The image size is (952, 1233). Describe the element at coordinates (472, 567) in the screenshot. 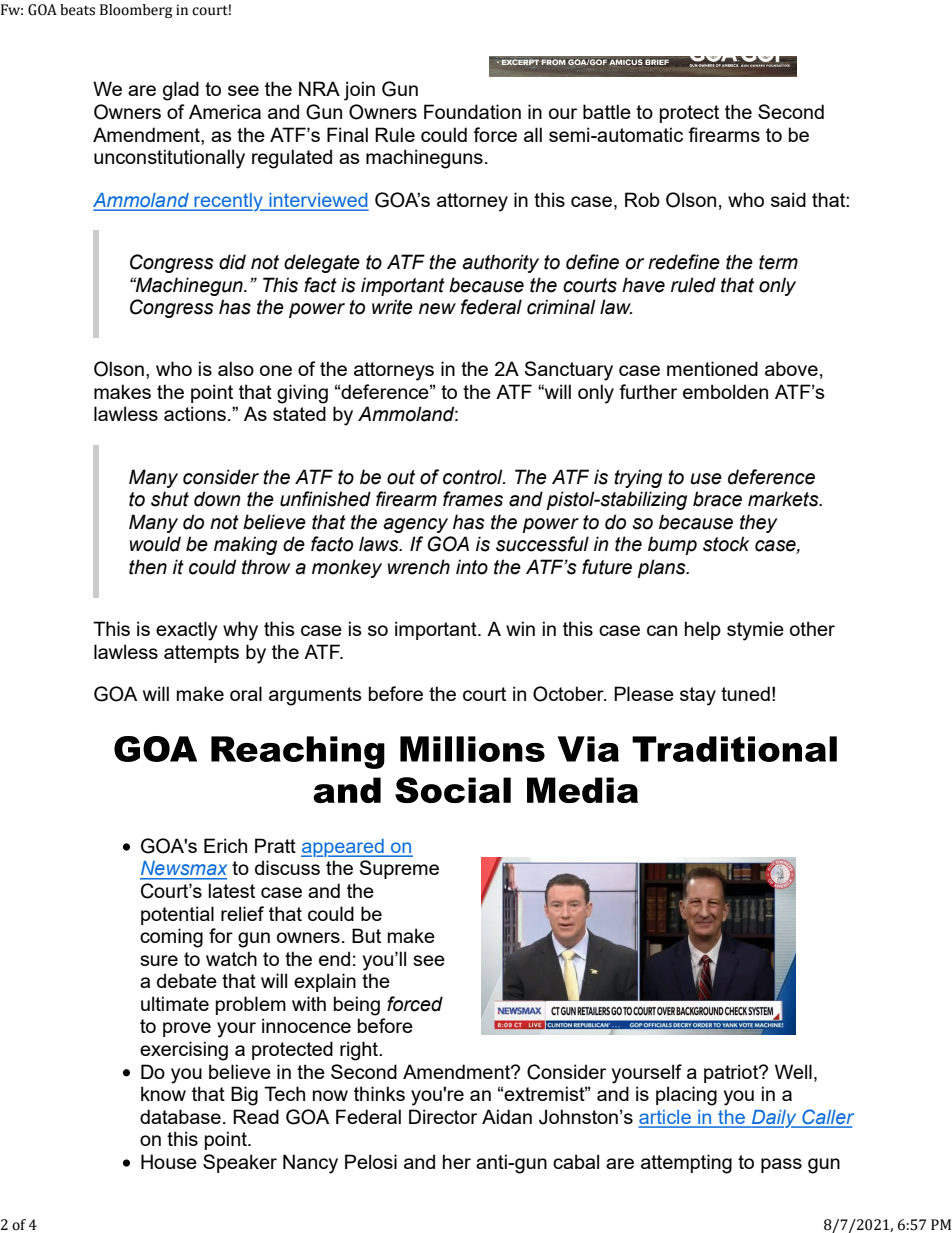

I see `into` at that location.
